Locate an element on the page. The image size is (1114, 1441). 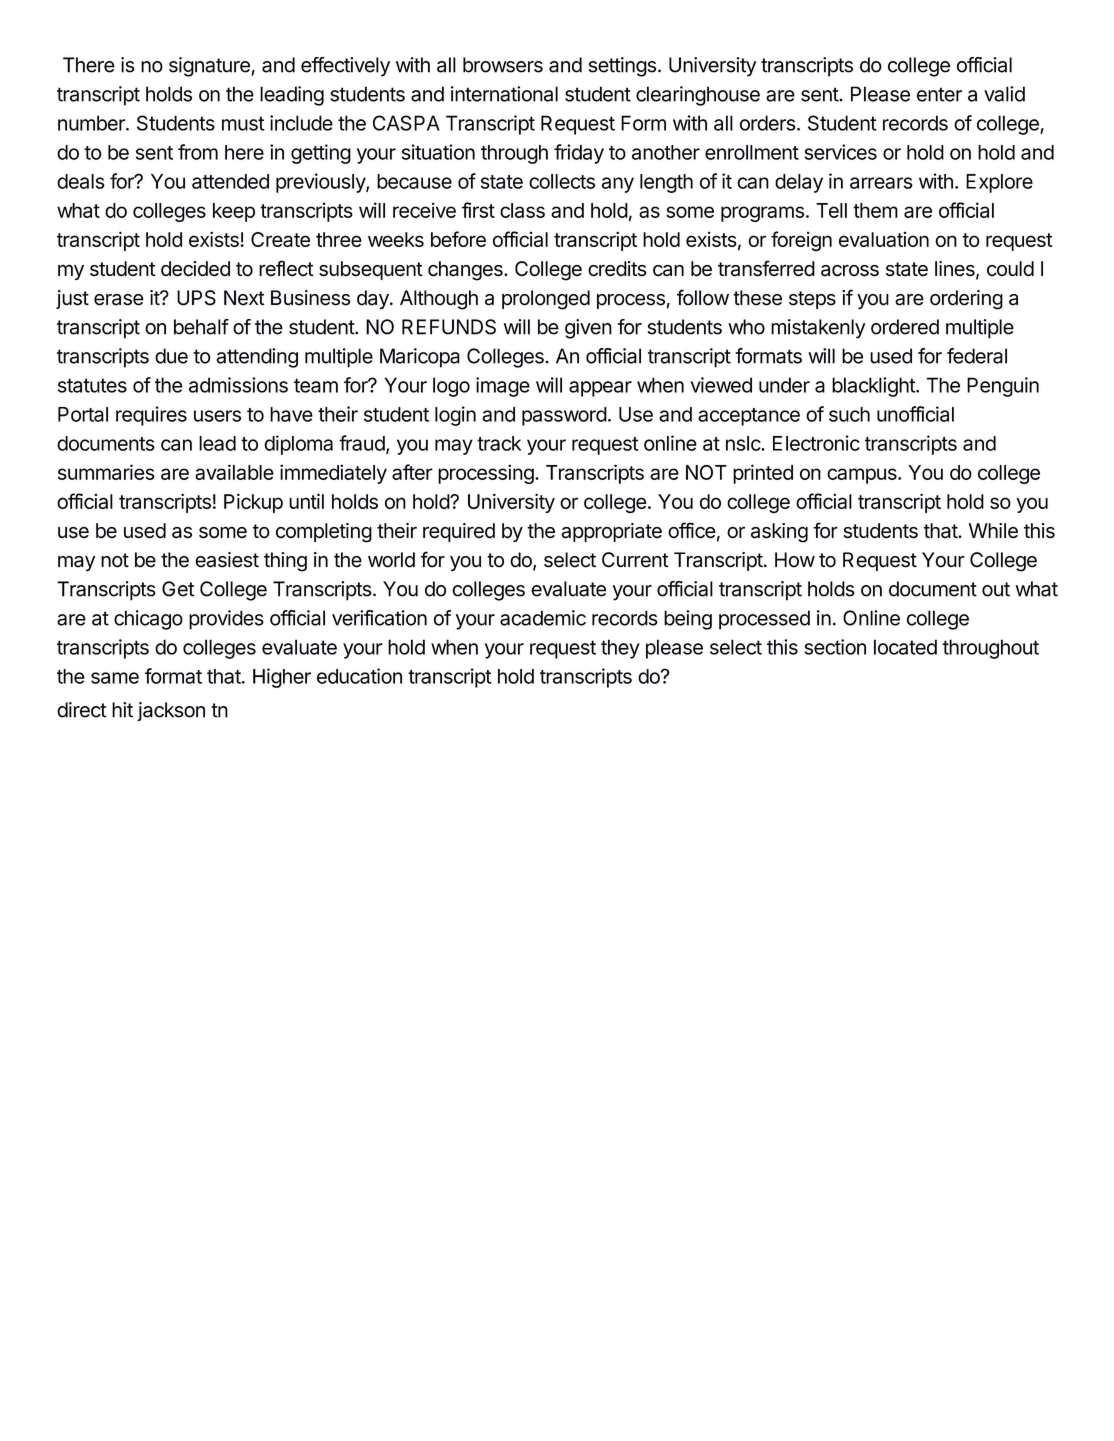
campus is located at coordinates (863, 476).
